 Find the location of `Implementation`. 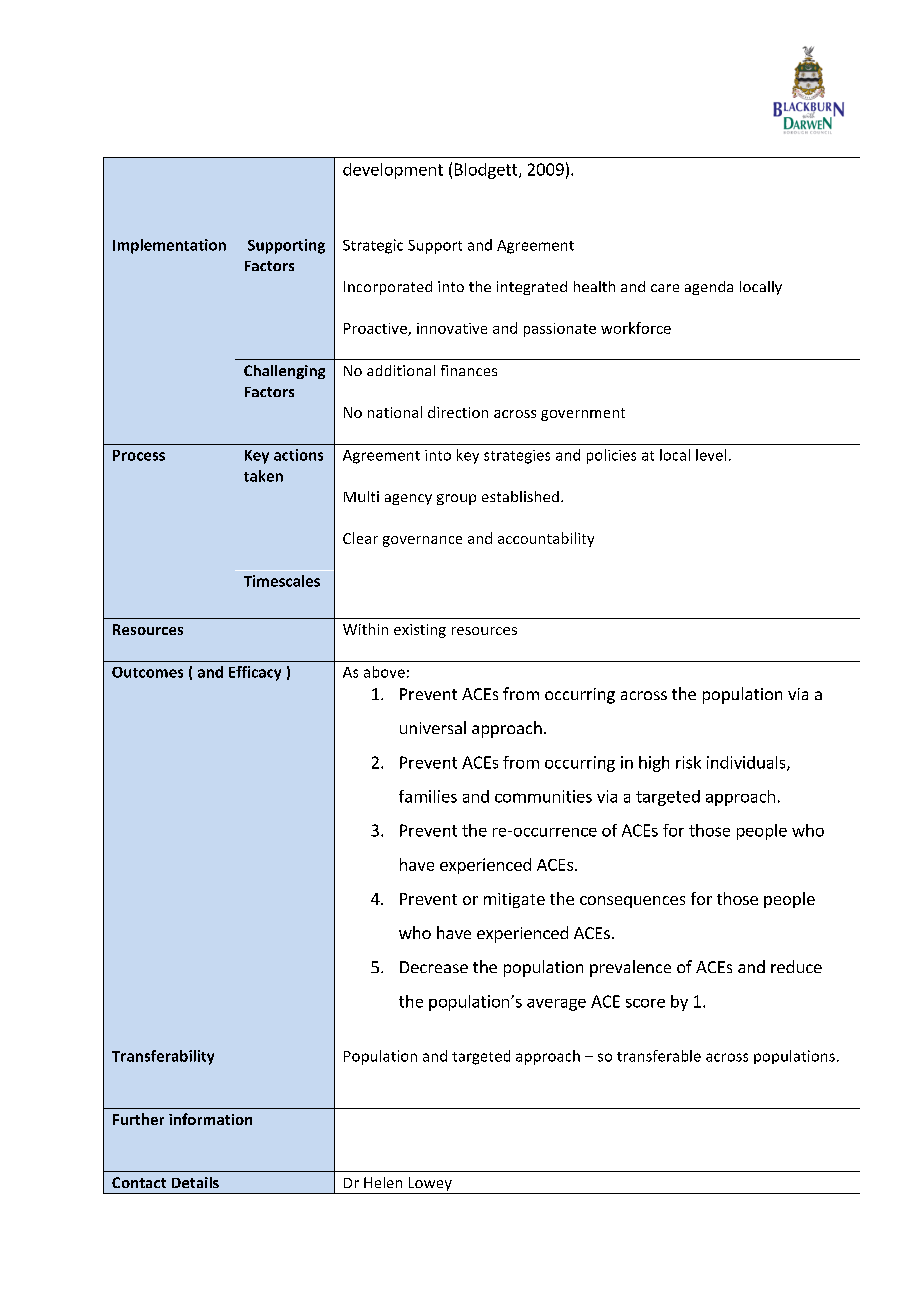

Implementation is located at coordinates (169, 246).
